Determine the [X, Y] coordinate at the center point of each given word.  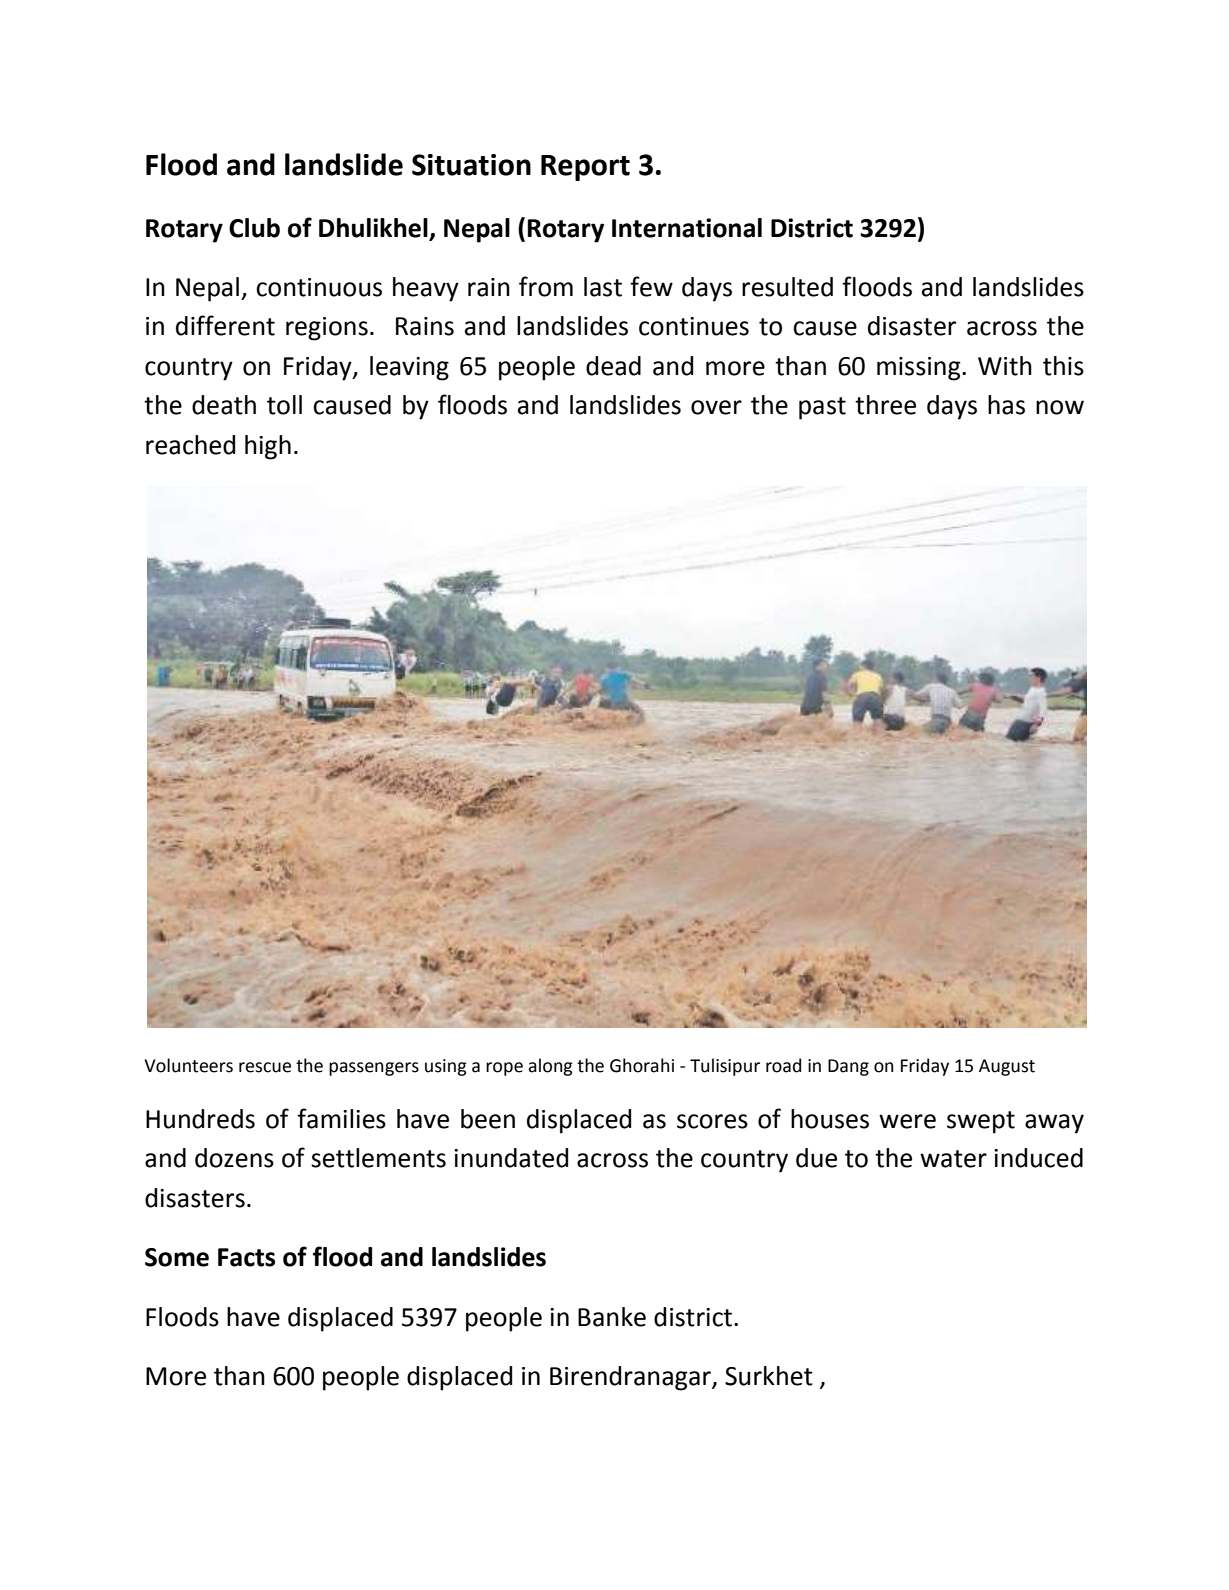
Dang [848, 1067]
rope [504, 1069]
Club [254, 228]
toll [284, 405]
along [550, 1067]
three [885, 405]
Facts [246, 1257]
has [1006, 405]
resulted [787, 287]
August [1007, 1067]
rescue [265, 1067]
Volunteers [188, 1065]
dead [613, 366]
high [268, 447]
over [716, 407]
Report [585, 168]
